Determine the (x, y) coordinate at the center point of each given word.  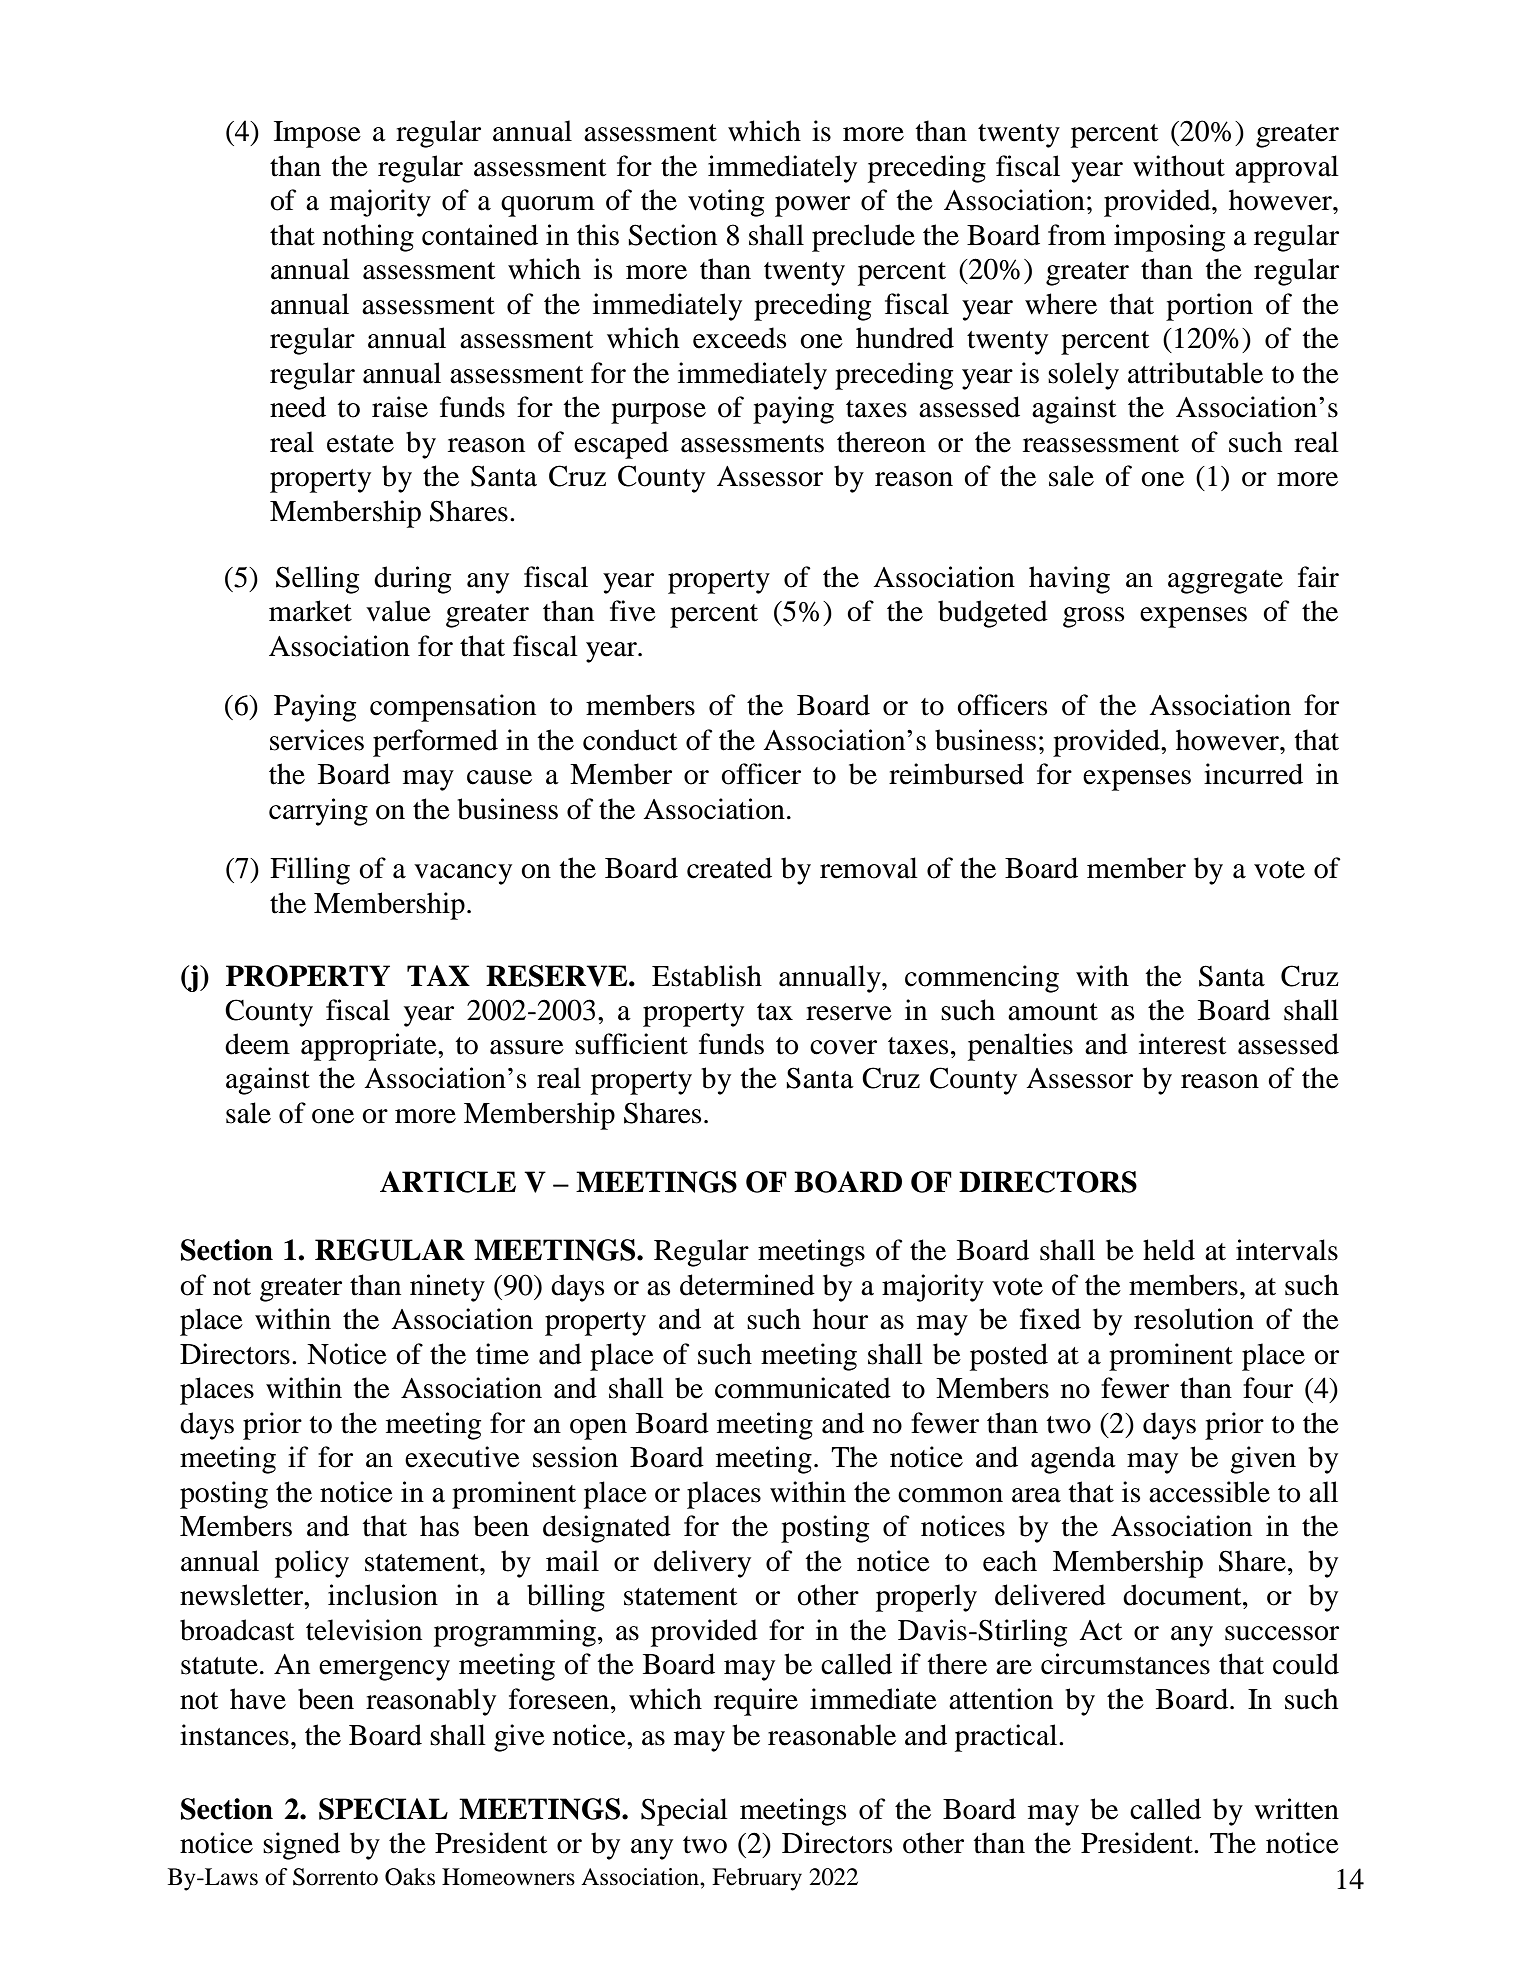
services (317, 740)
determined (747, 1285)
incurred (1253, 774)
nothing (368, 238)
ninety (447, 1288)
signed (301, 1846)
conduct (630, 740)
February (757, 1879)
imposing (1169, 238)
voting (726, 203)
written (1296, 1809)
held (1169, 1250)
